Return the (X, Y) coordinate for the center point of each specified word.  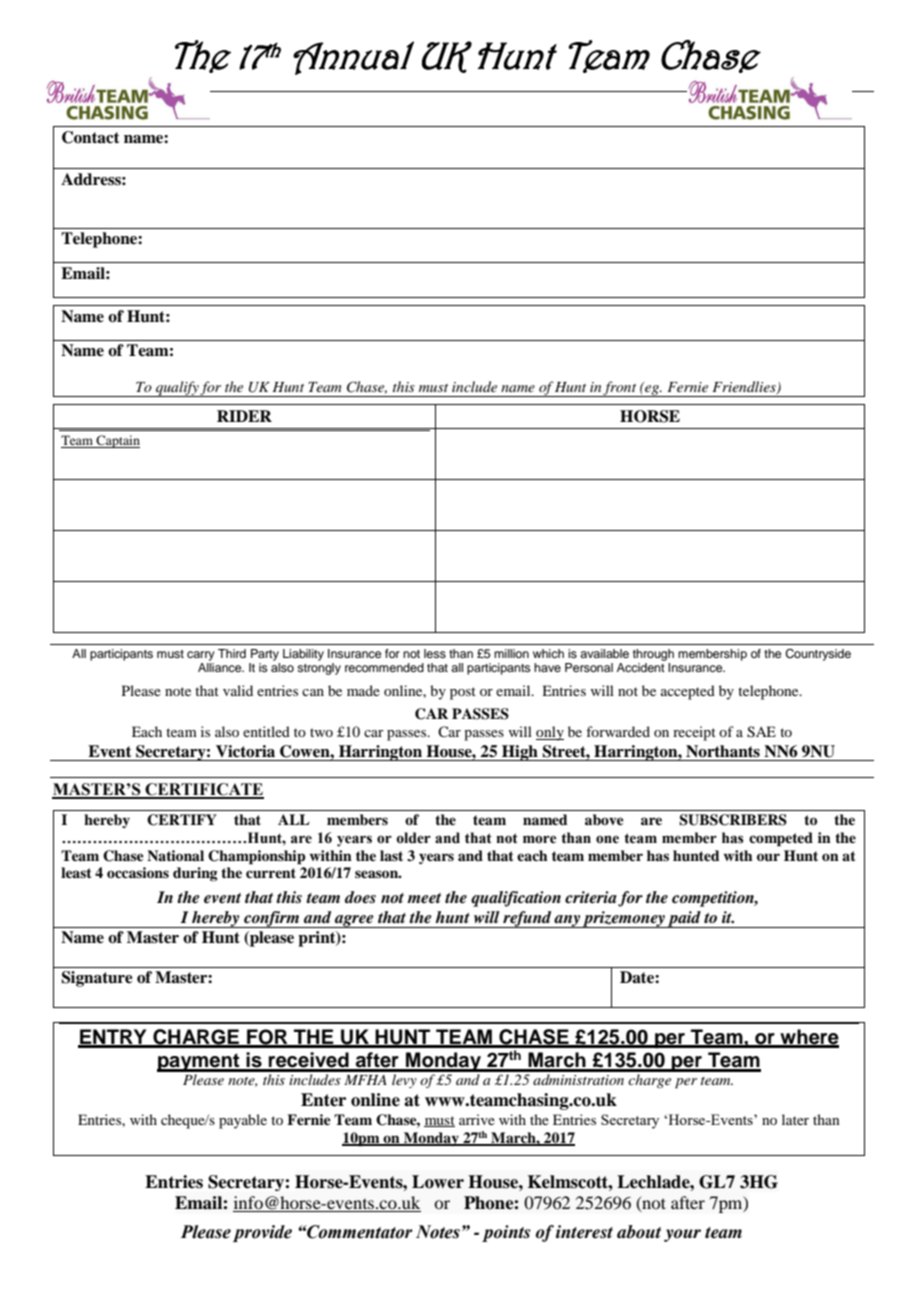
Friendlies (745, 388)
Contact (91, 137)
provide (262, 1233)
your (682, 1235)
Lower (438, 1182)
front (620, 389)
